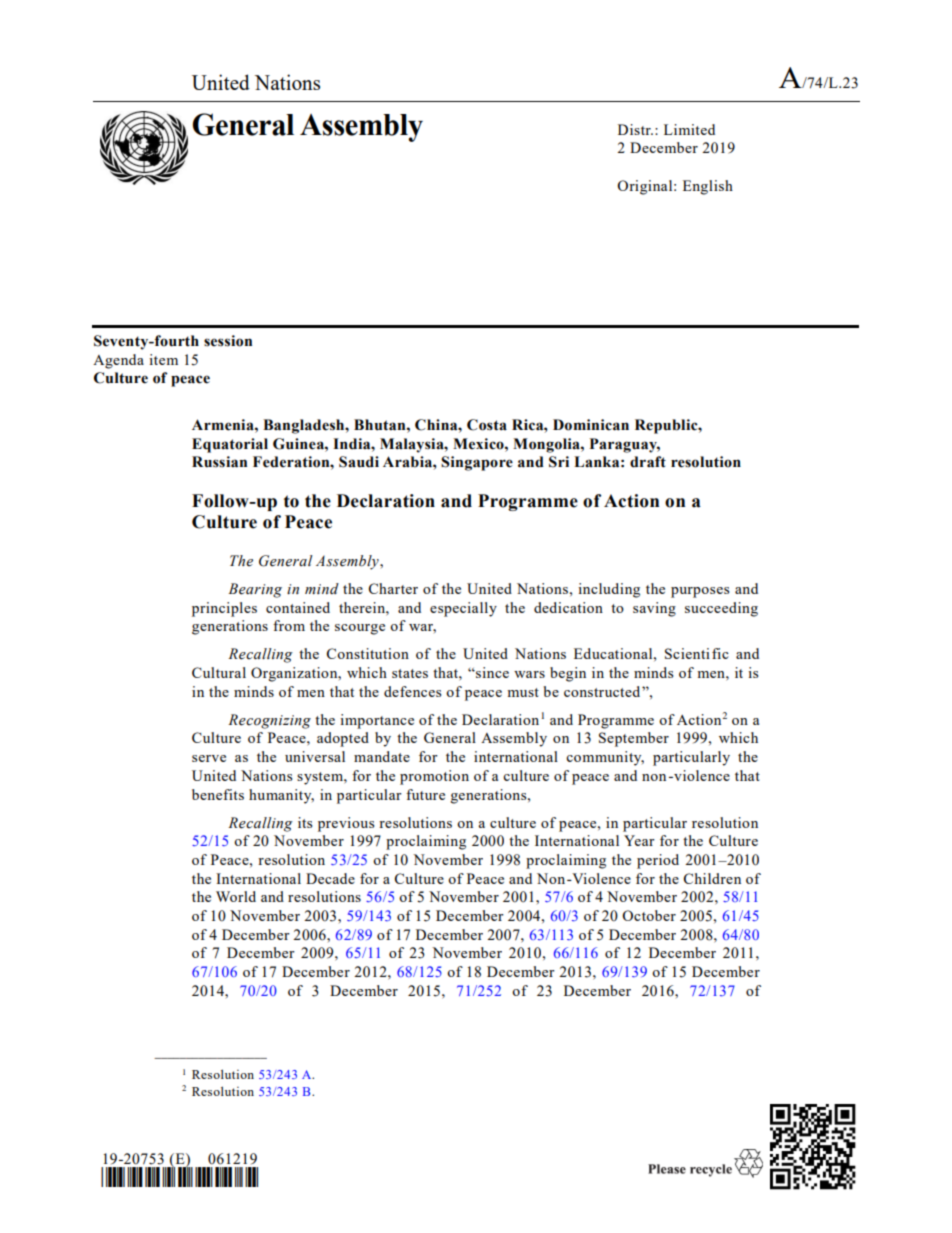  What do you see at coordinates (591, 425) in the screenshot?
I see `Dominican` at bounding box center [591, 425].
